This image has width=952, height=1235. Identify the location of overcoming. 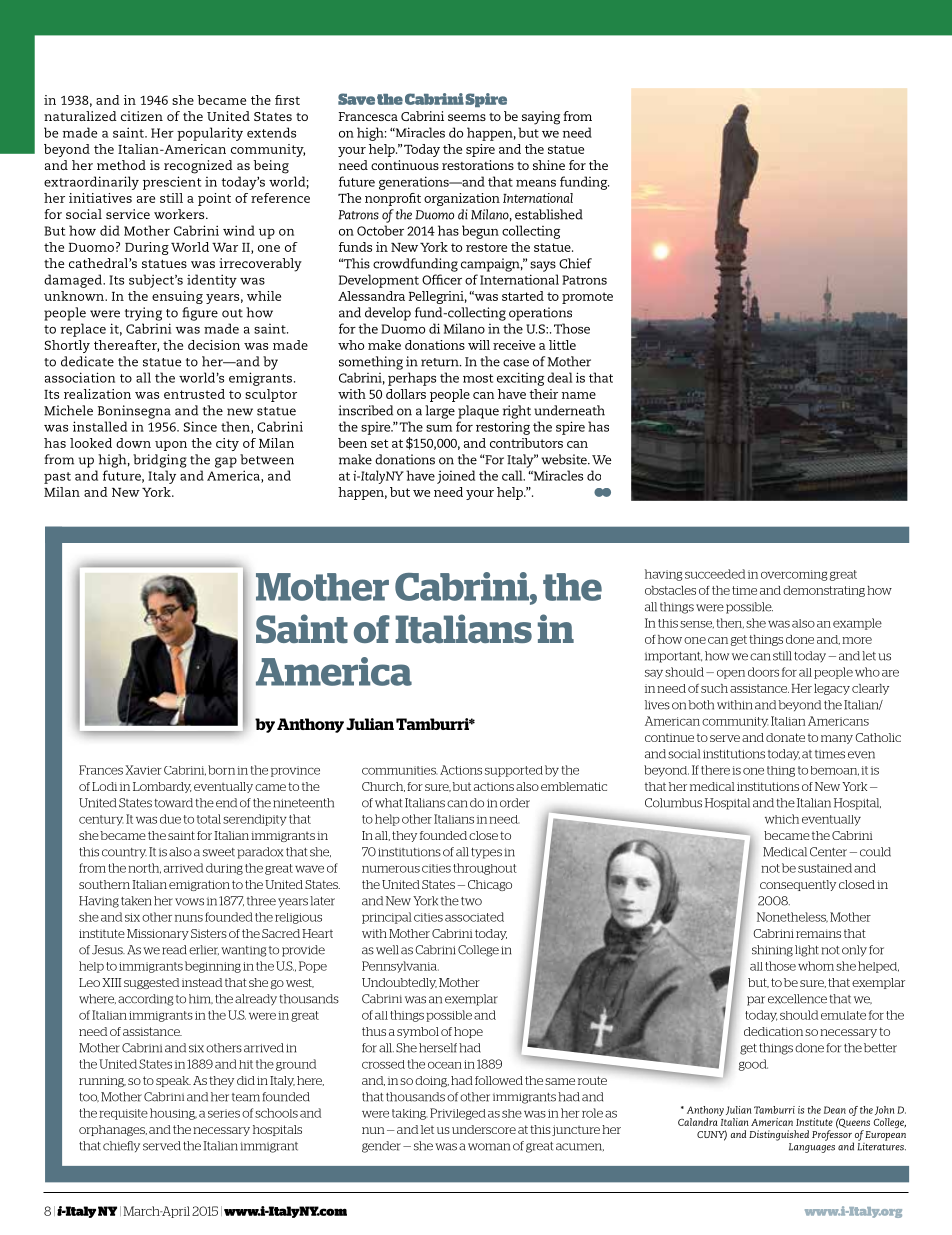
(794, 575).
